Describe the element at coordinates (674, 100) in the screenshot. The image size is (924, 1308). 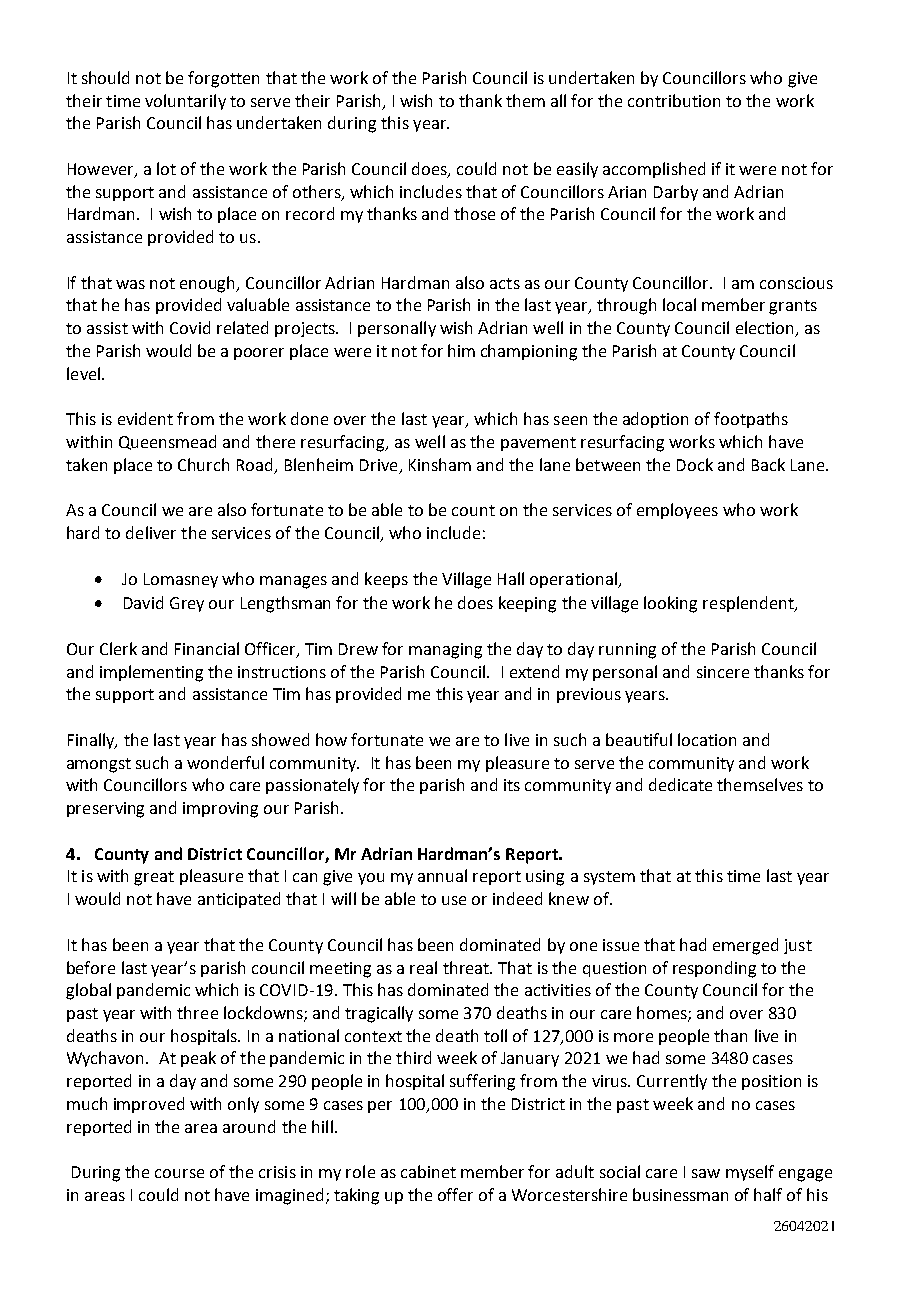
I see `contribution` at that location.
